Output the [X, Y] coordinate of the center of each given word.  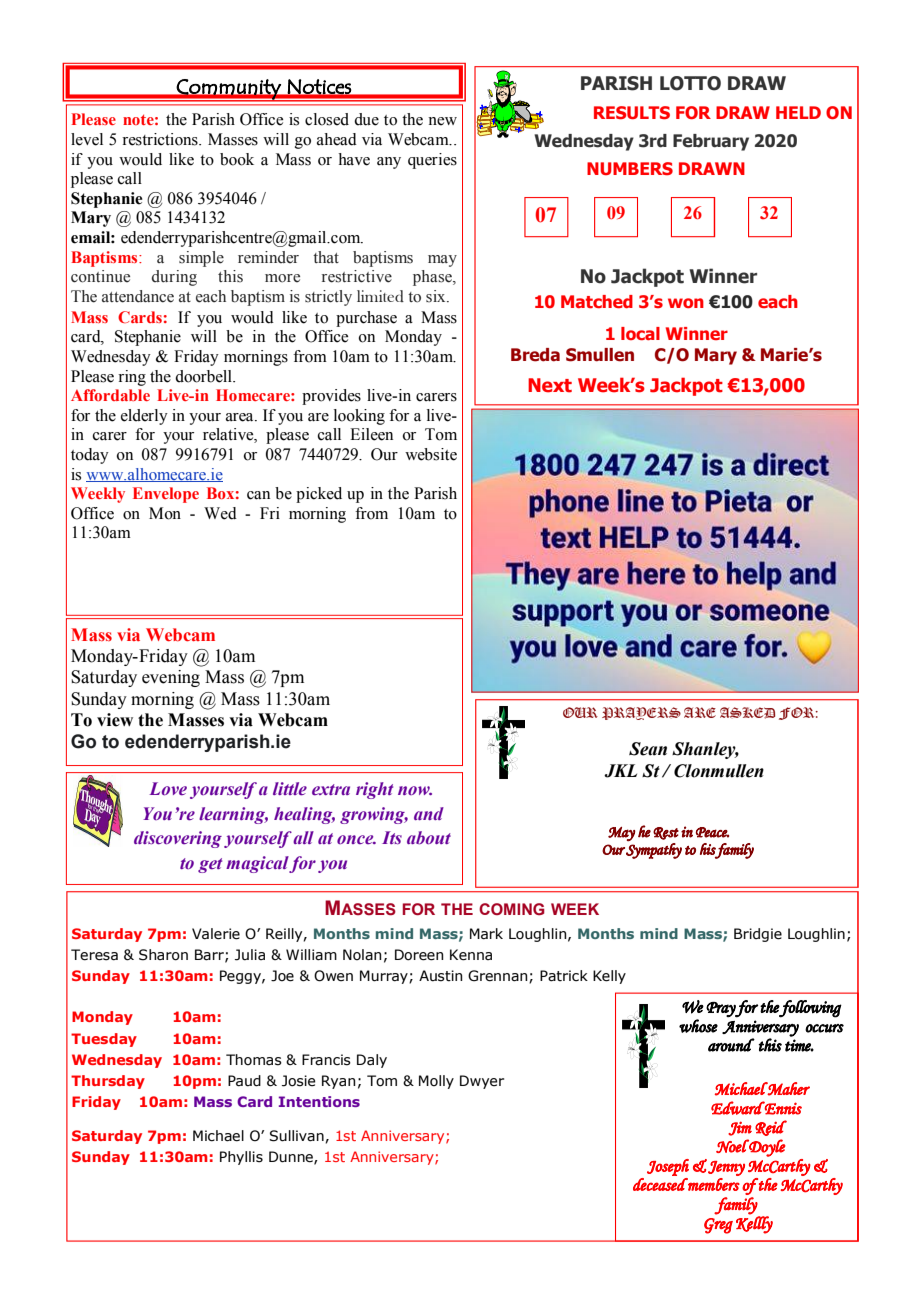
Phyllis [241, 1158]
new [442, 121]
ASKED [747, 713]
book [237, 159]
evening [171, 678]
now [415, 790]
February [711, 142]
